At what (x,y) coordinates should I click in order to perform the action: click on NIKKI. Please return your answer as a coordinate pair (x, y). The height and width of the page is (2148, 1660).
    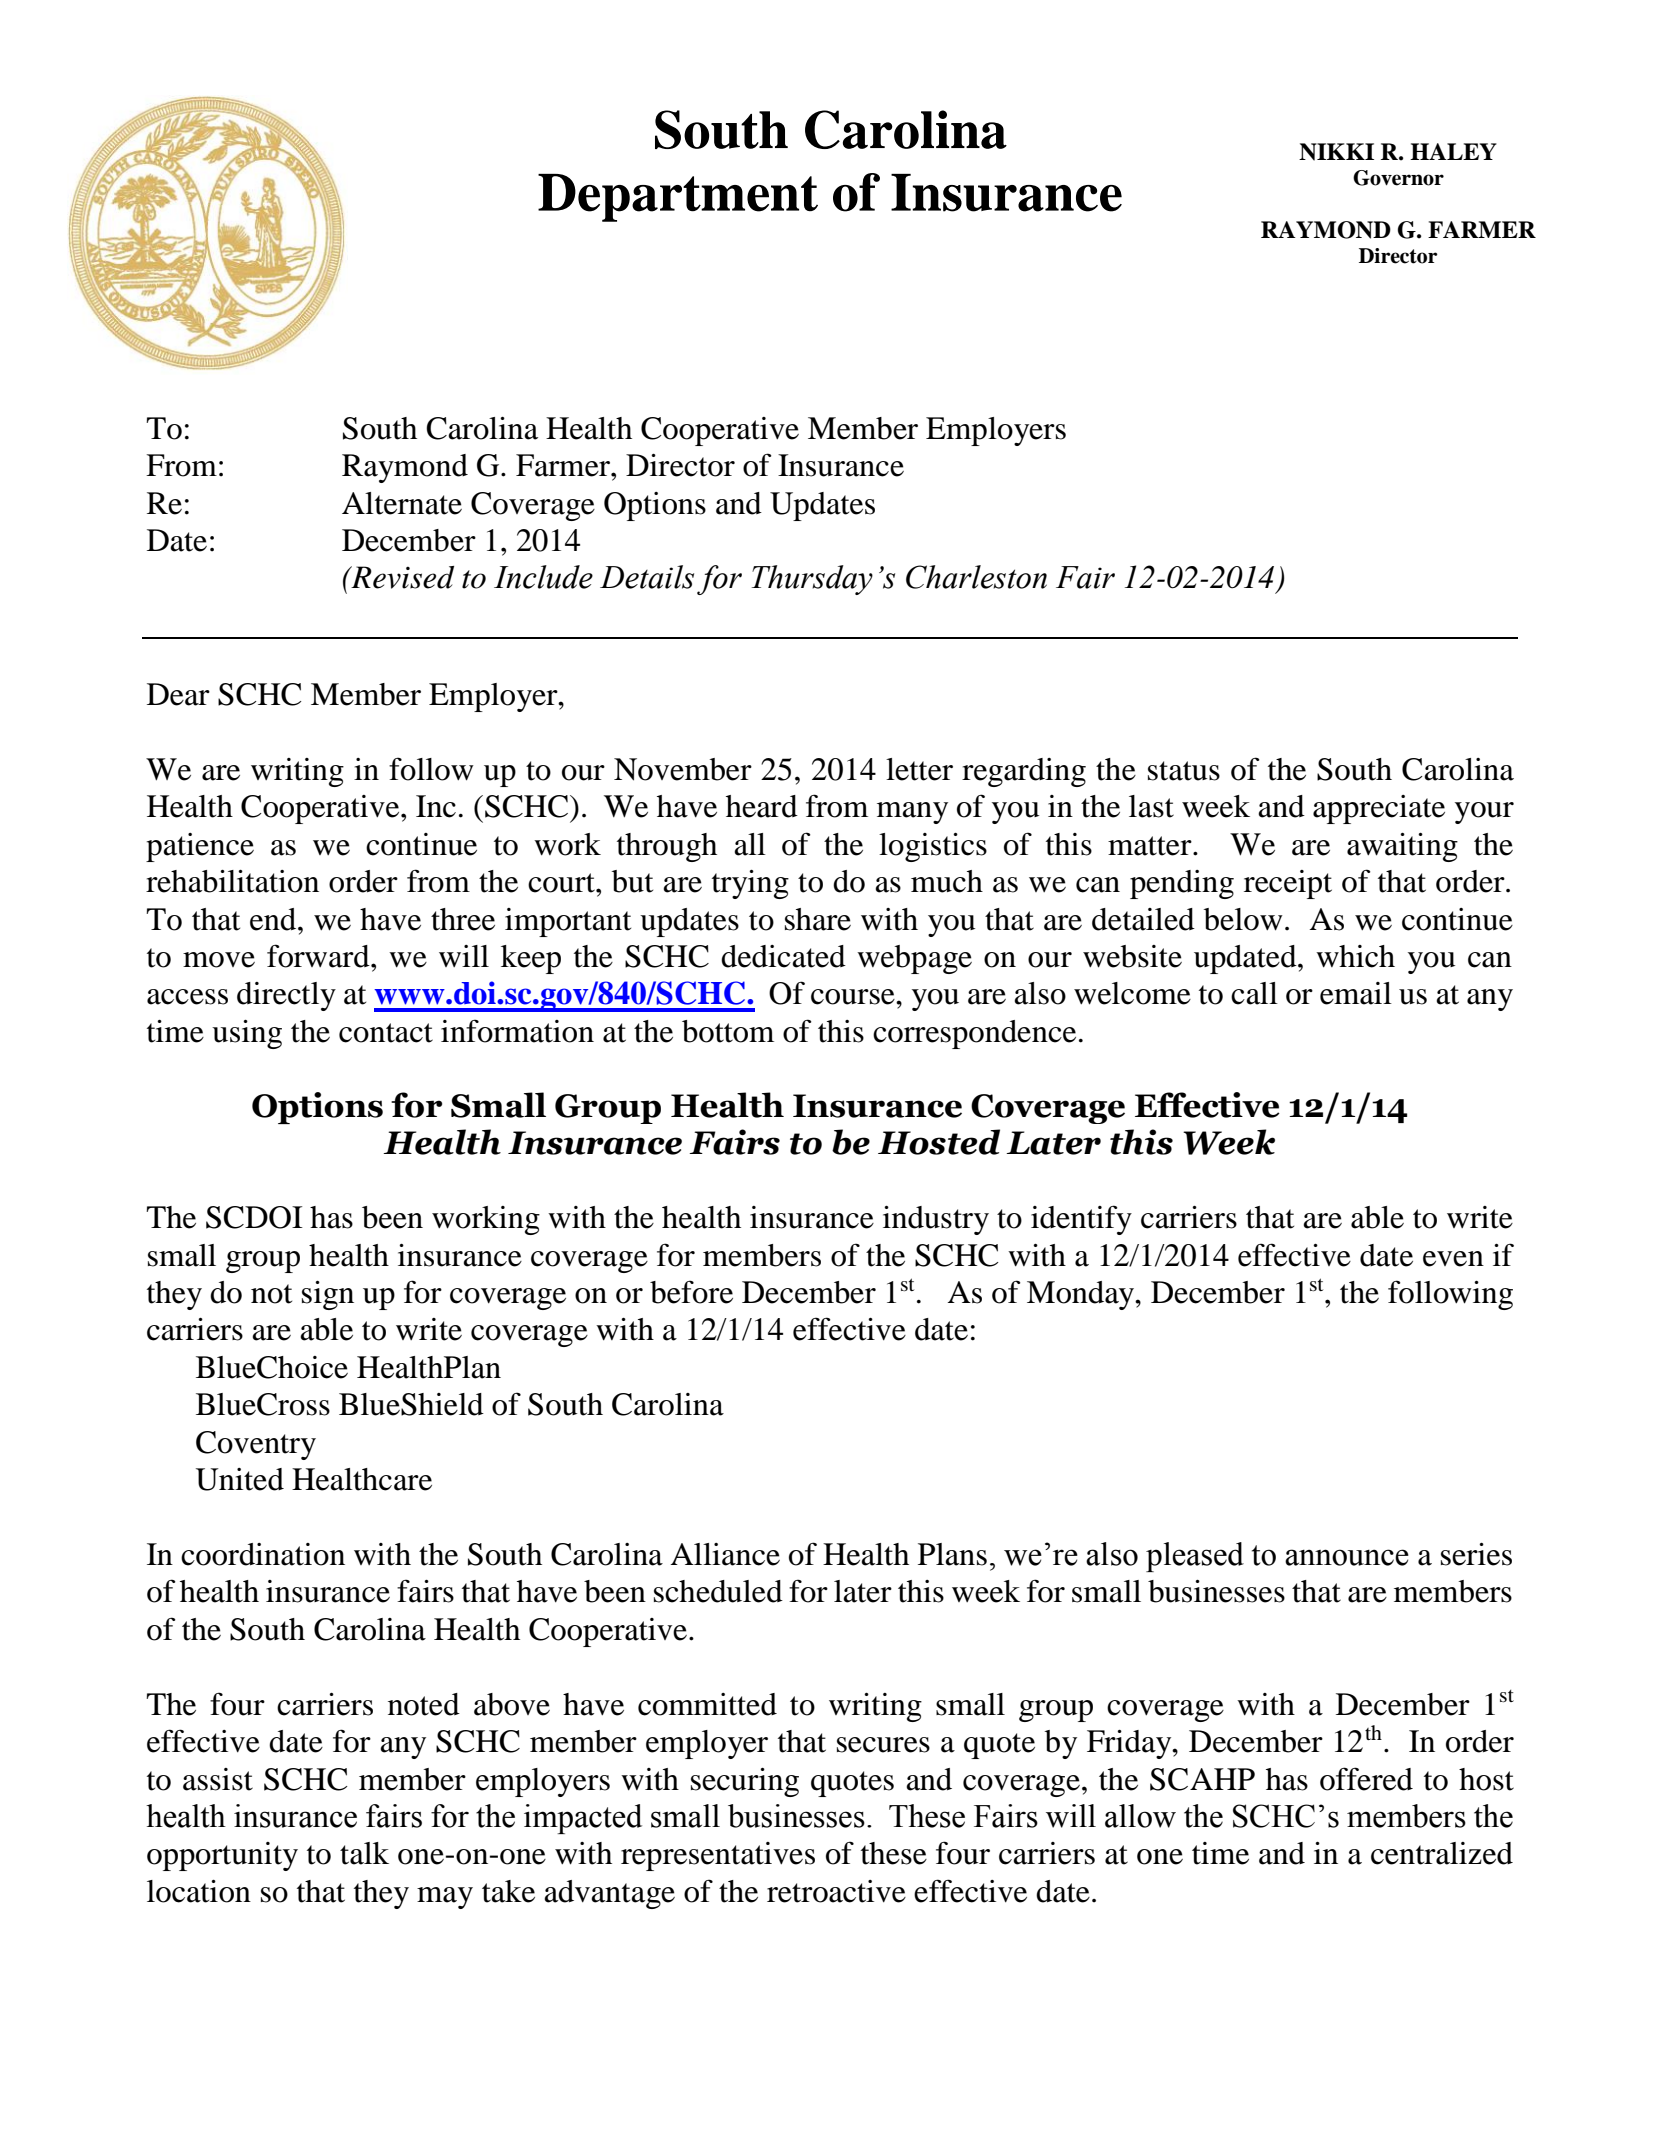
    Looking at the image, I should click on (1336, 152).
